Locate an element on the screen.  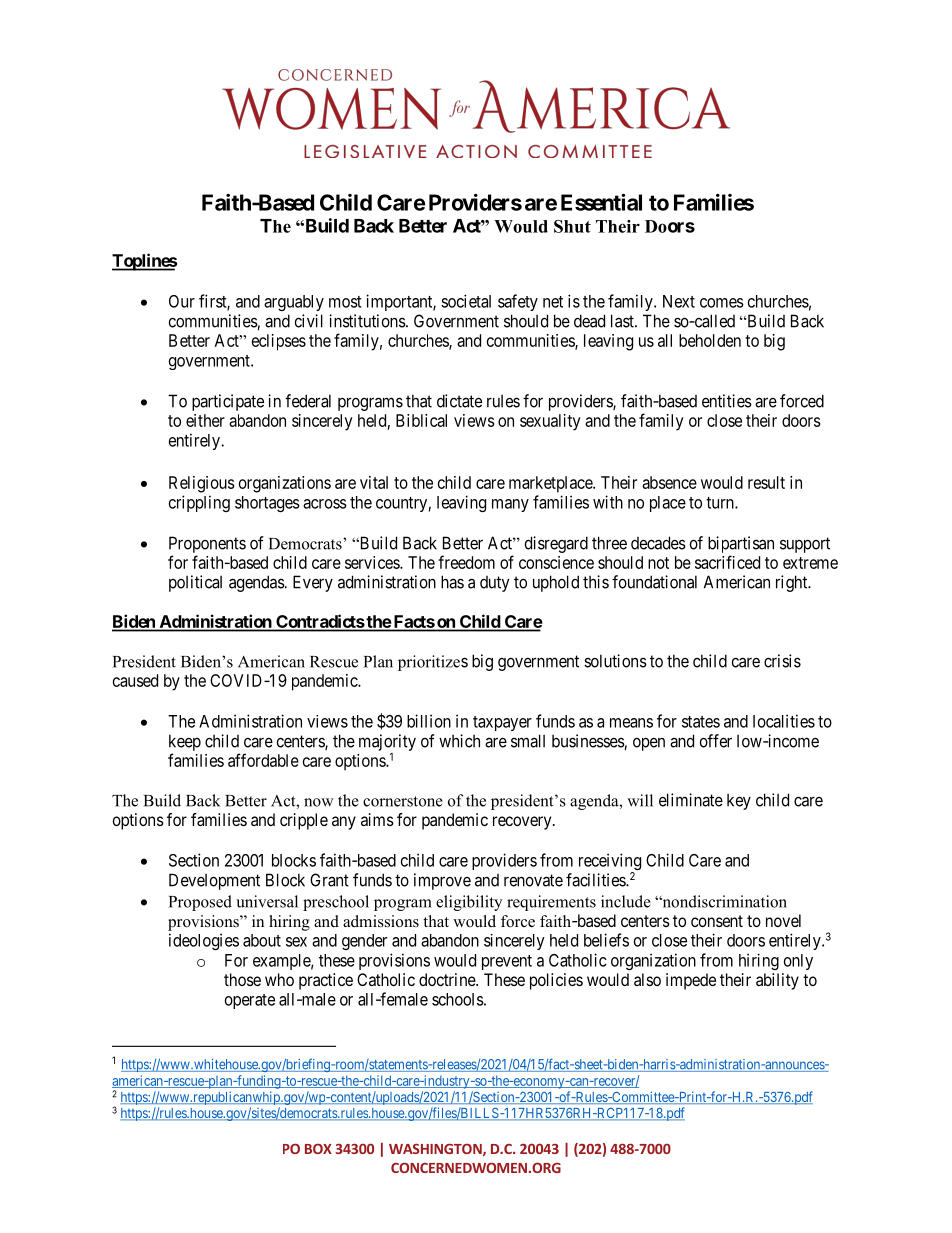
cornerstone is located at coordinates (403, 801).
